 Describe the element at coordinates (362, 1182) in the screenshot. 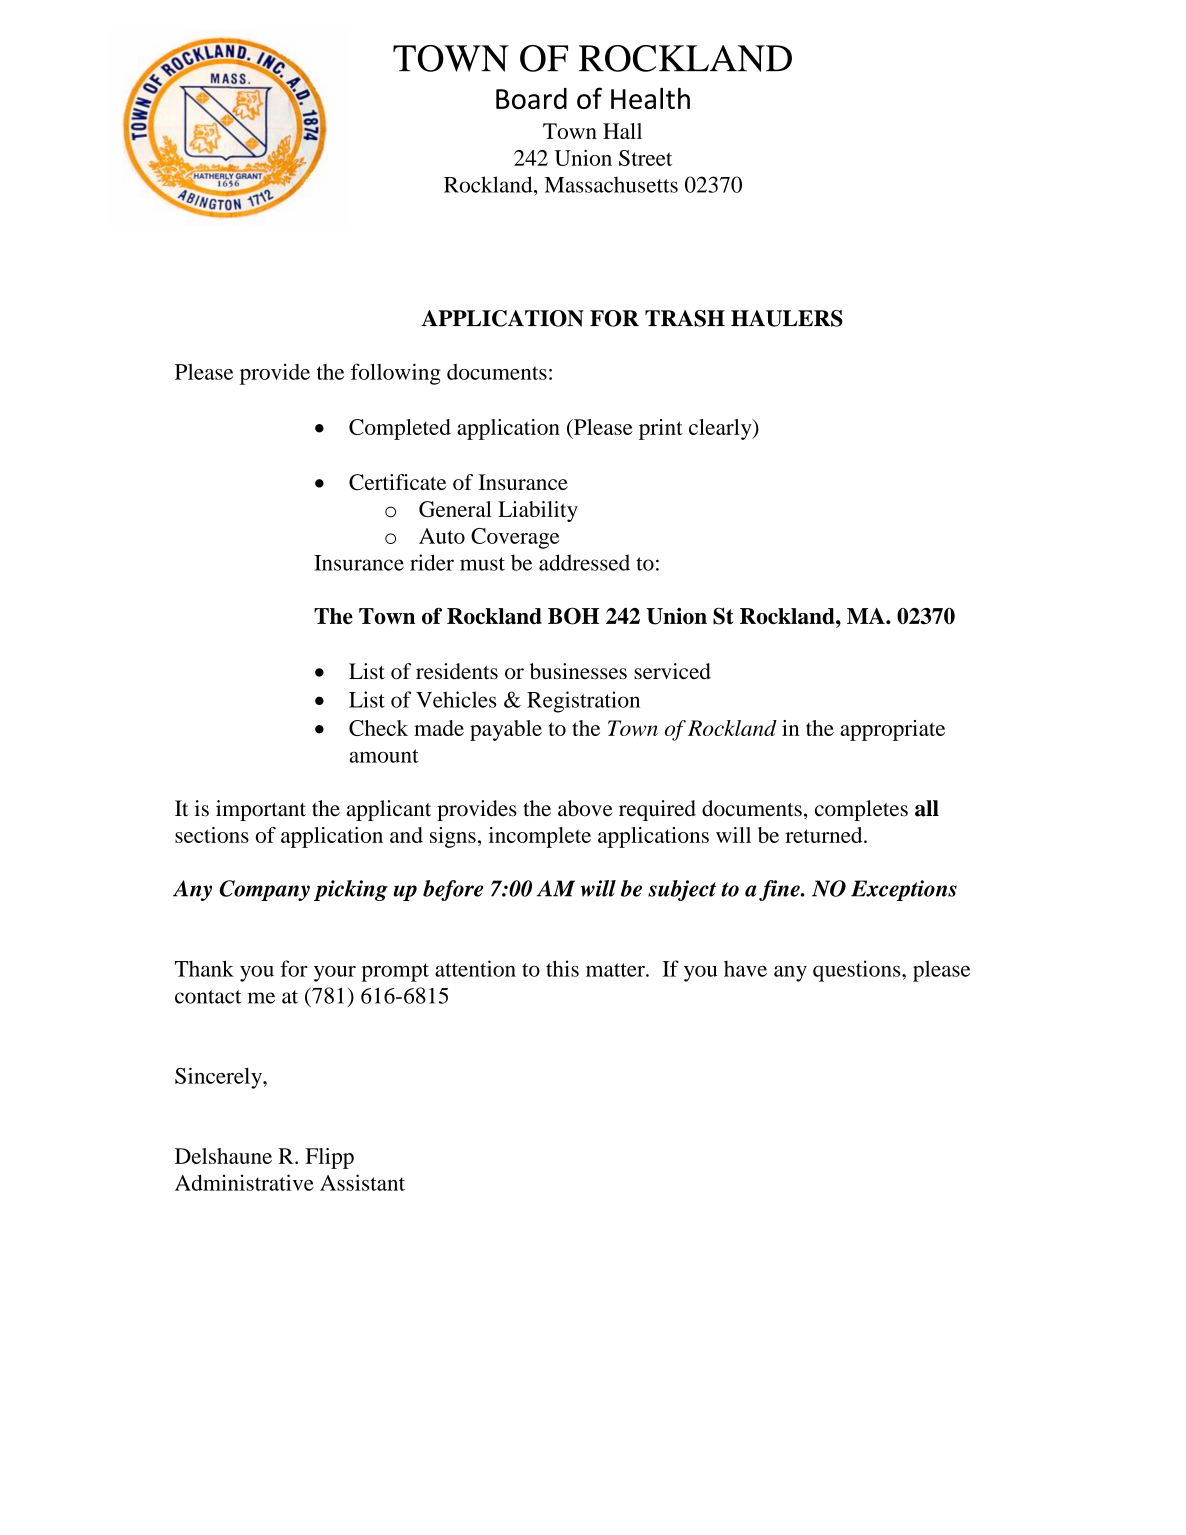

I see `Assistant` at that location.
